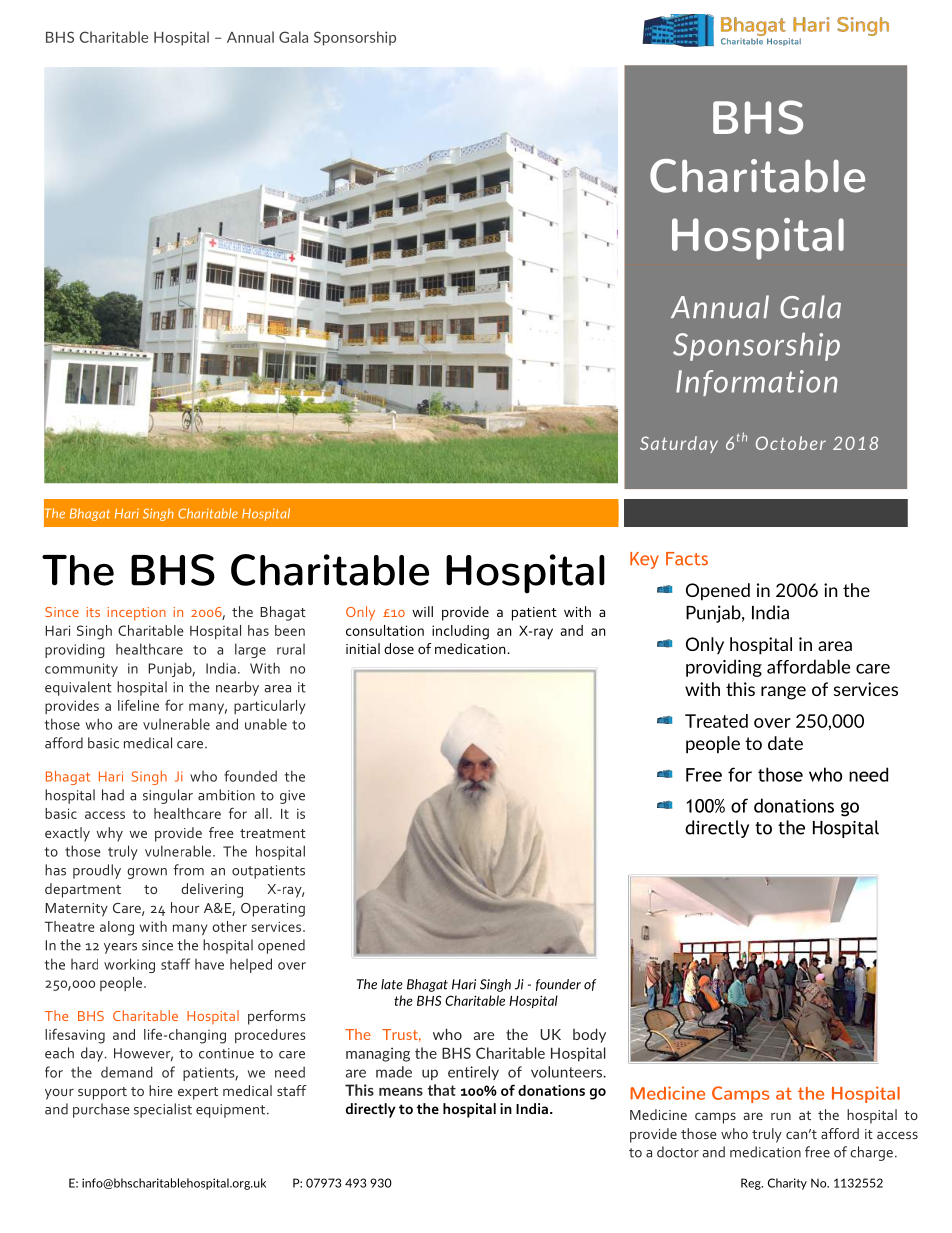  What do you see at coordinates (163, 1110) in the screenshot?
I see `specialist` at bounding box center [163, 1110].
